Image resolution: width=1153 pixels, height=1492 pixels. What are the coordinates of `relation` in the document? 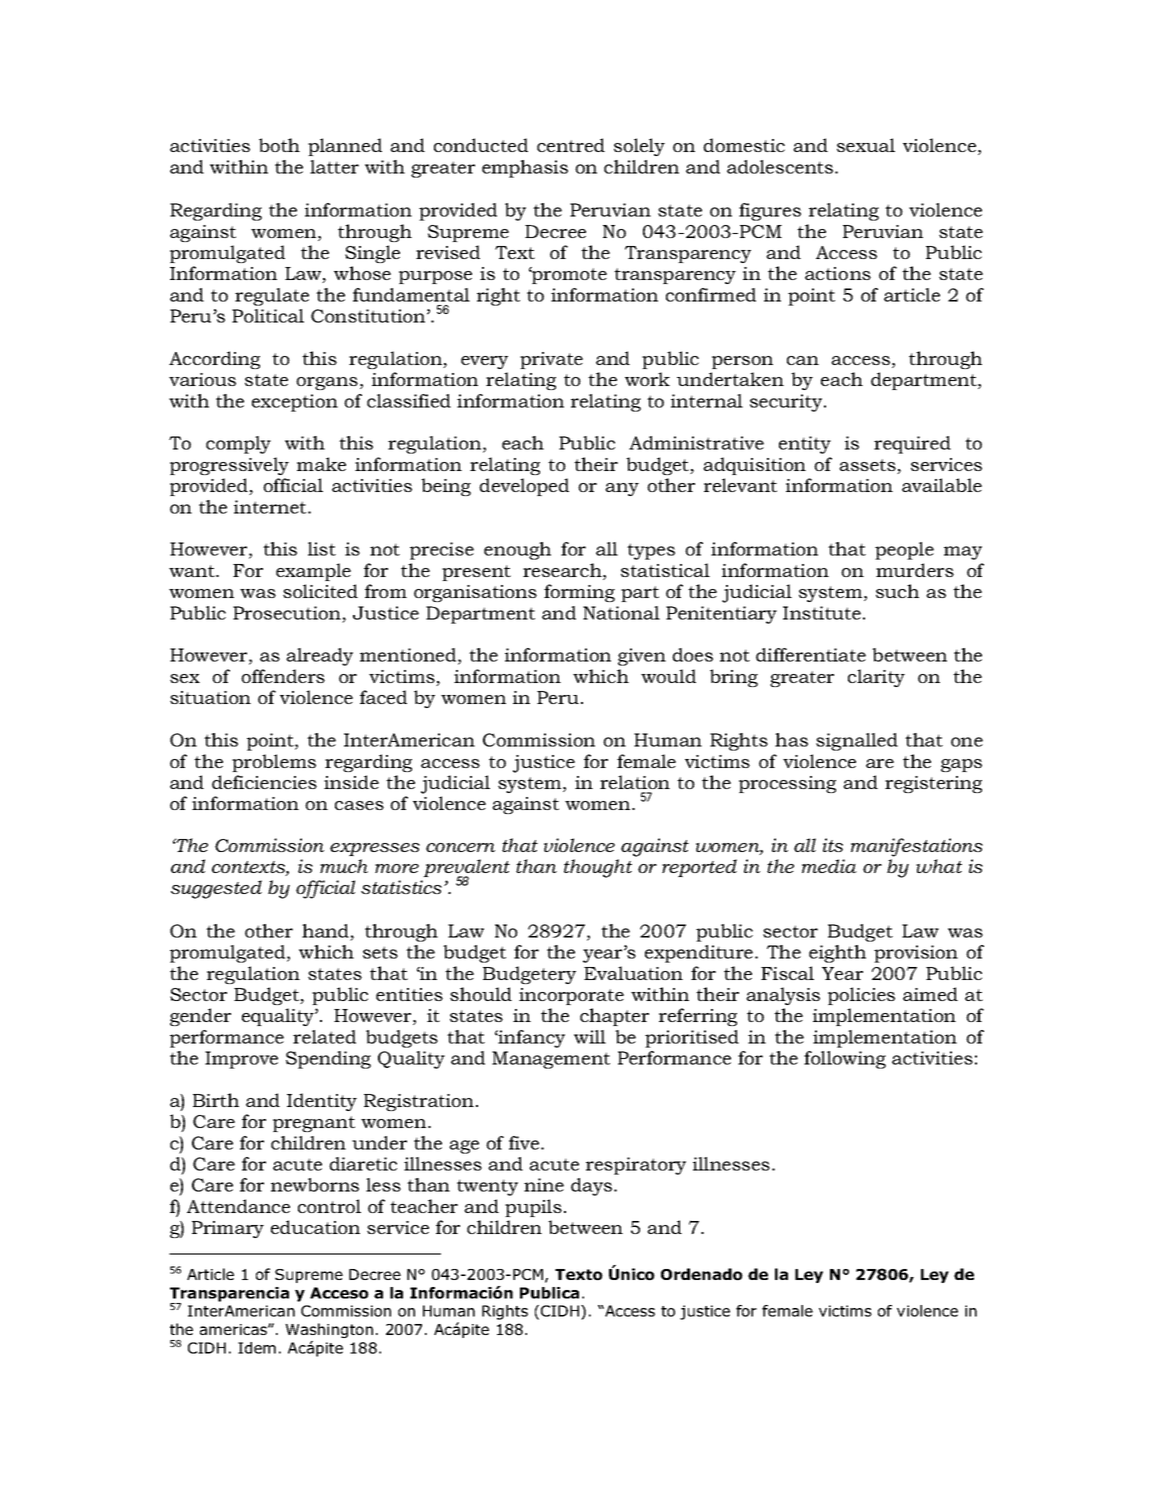 It's located at (635, 782).
